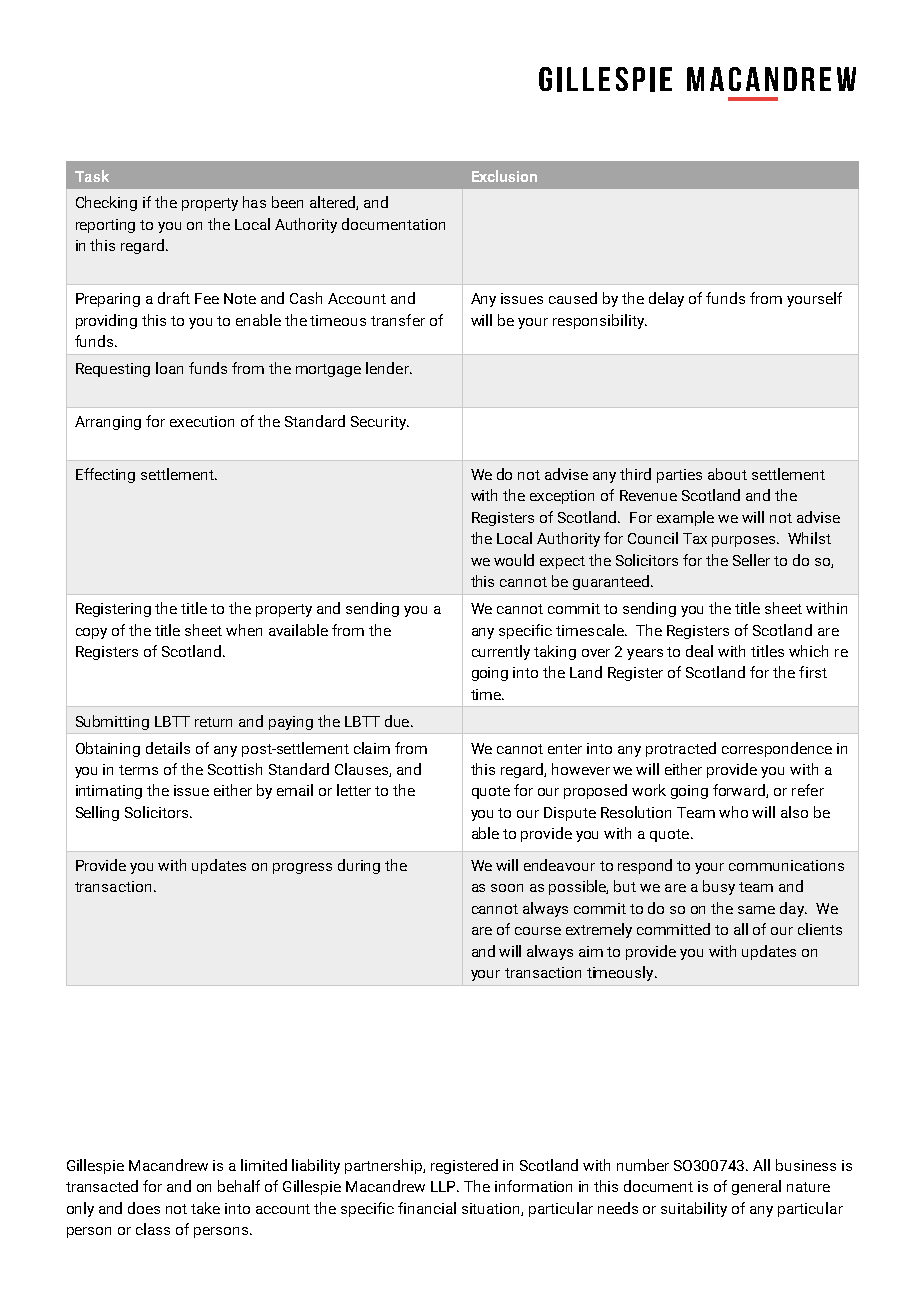  What do you see at coordinates (727, 474) in the screenshot?
I see `about` at bounding box center [727, 474].
